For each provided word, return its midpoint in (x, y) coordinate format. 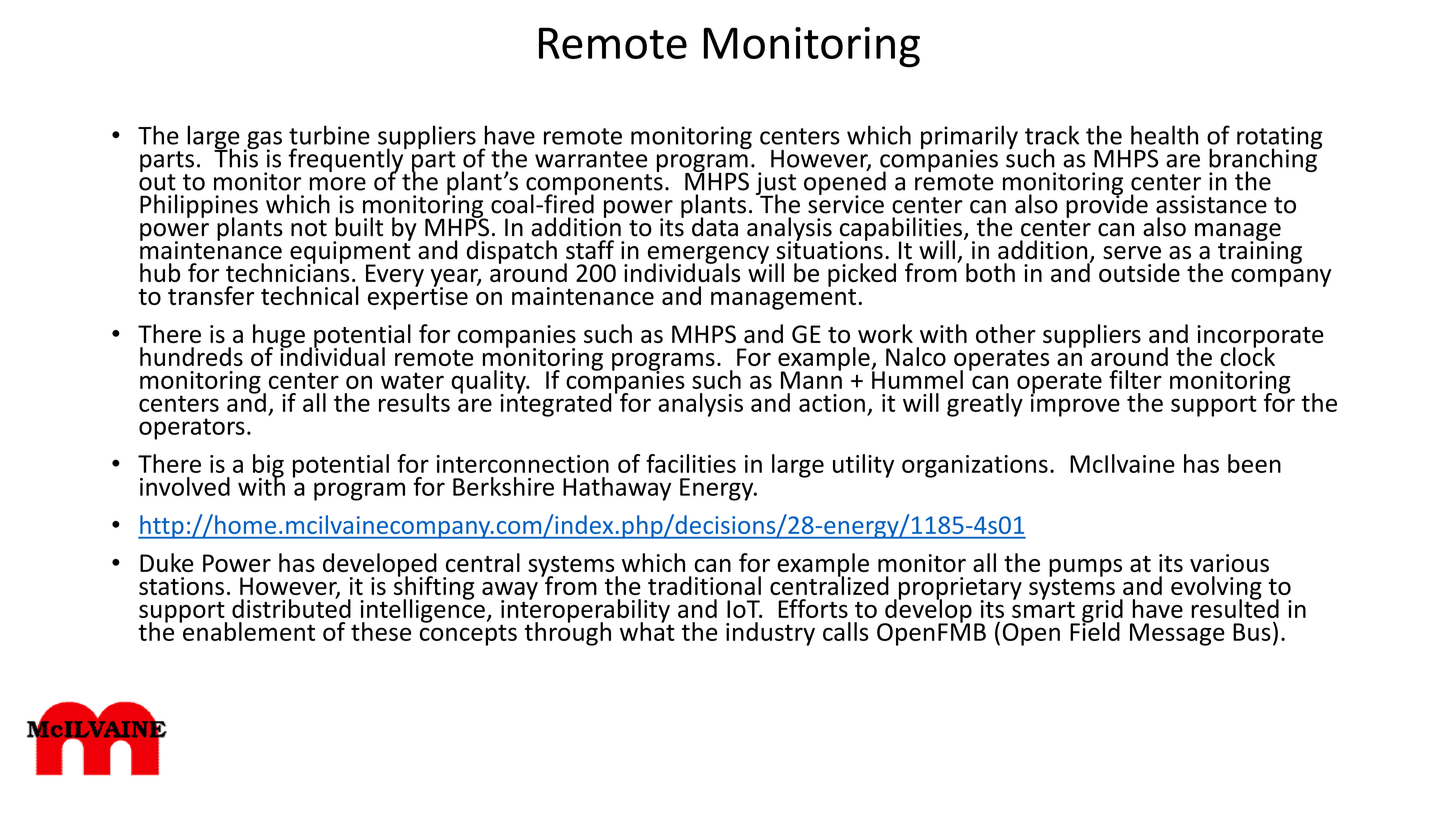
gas (263, 141)
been (1254, 463)
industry (770, 634)
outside (1139, 272)
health (1164, 135)
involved (185, 486)
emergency (709, 256)
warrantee (591, 159)
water (412, 380)
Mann (811, 379)
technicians (287, 271)
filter (1135, 379)
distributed (291, 607)
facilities (691, 463)
